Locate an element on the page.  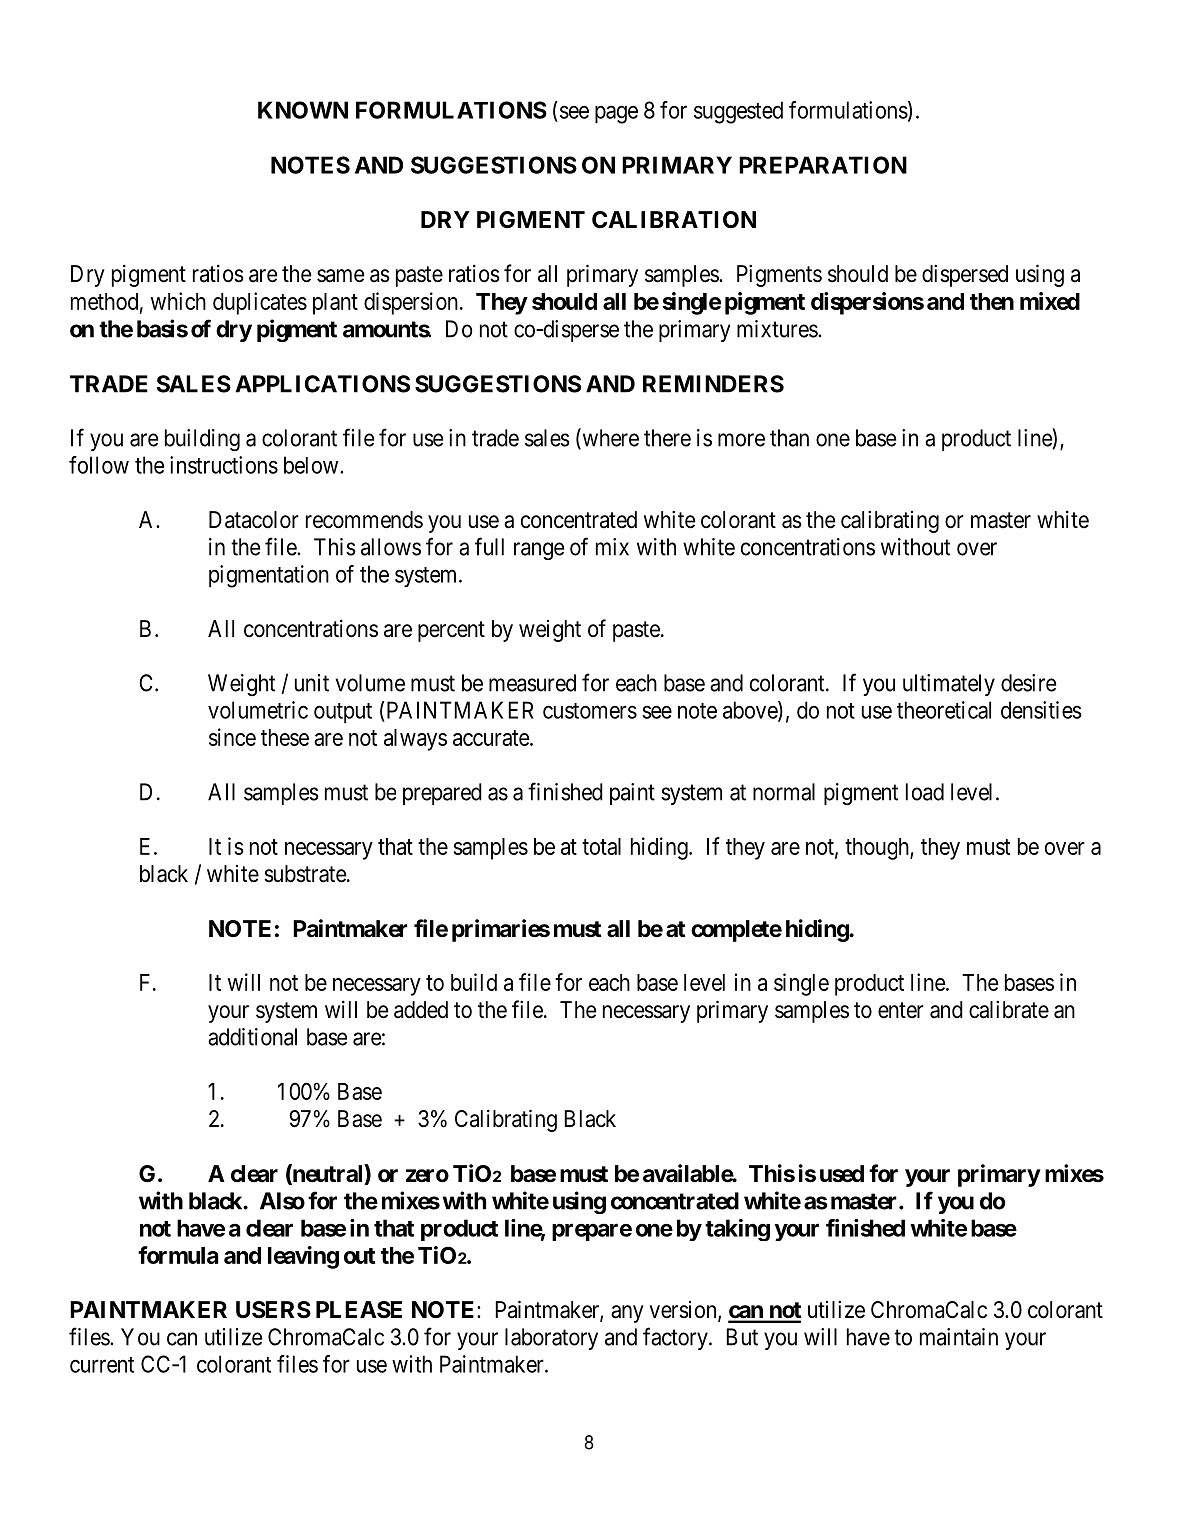
USERS is located at coordinates (273, 1310).
